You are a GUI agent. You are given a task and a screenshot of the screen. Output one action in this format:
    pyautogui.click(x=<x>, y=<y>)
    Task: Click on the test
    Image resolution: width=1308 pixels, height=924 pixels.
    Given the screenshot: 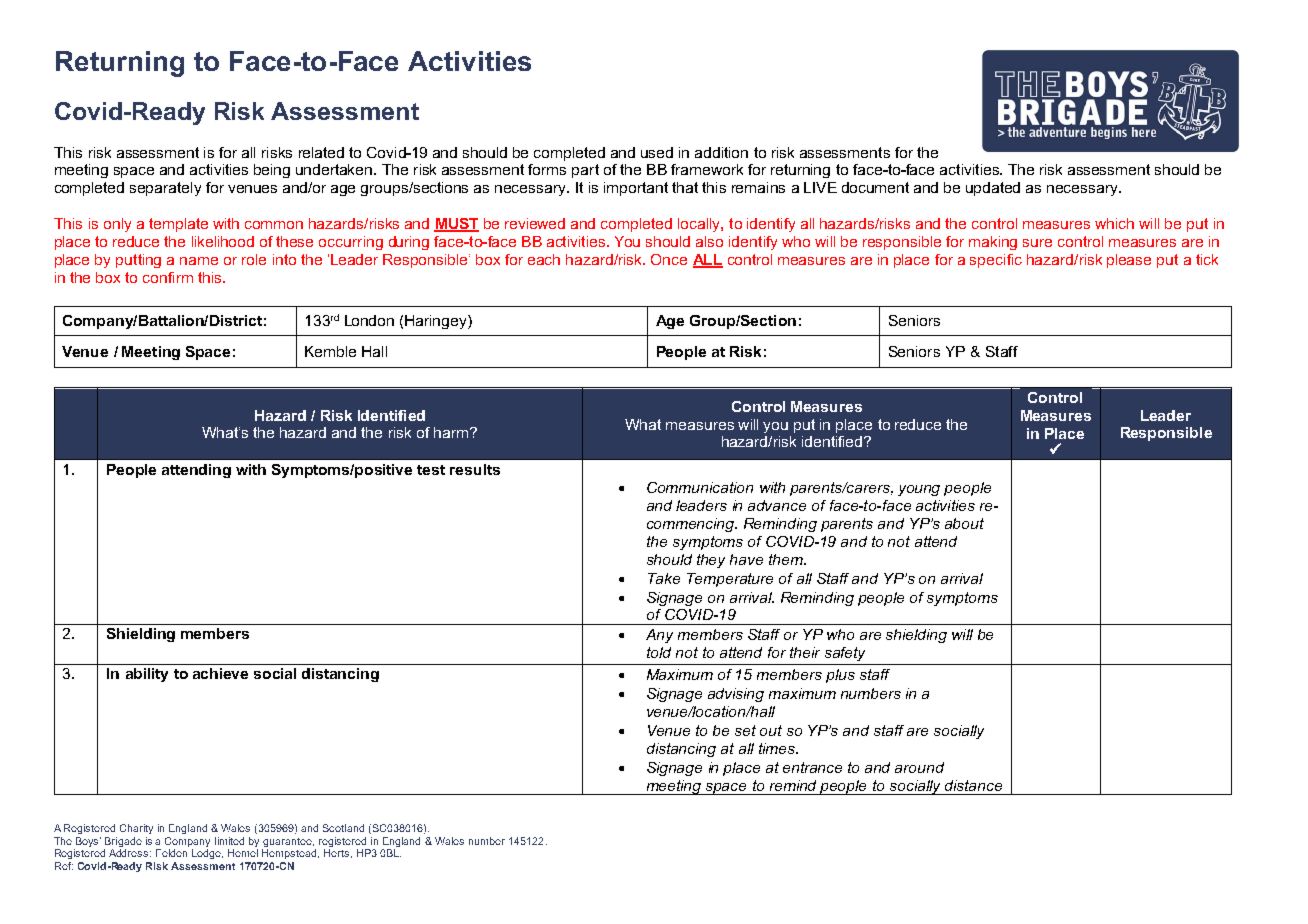 What is the action you would take?
    pyautogui.click(x=431, y=470)
